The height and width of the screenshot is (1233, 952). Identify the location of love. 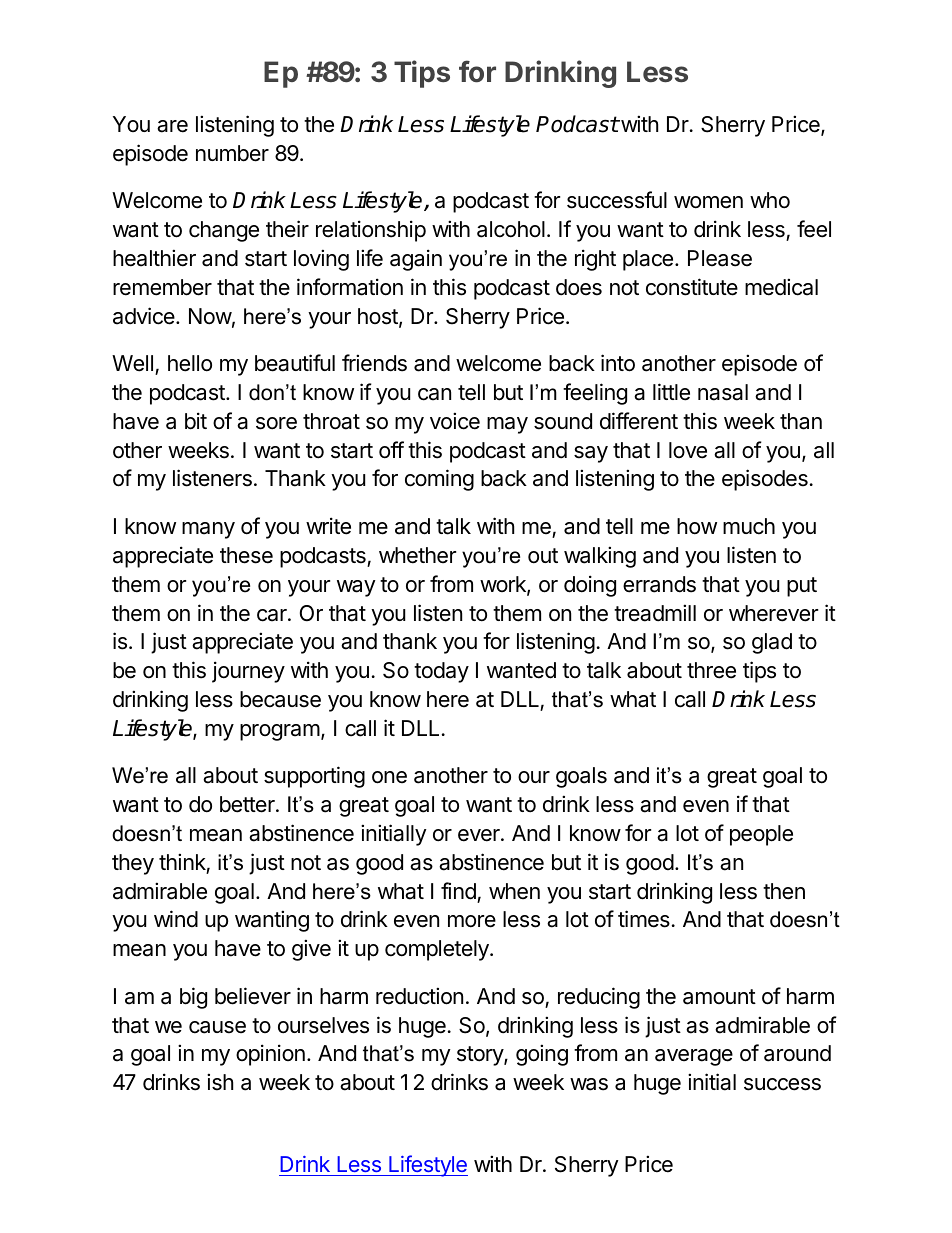
(688, 450).
